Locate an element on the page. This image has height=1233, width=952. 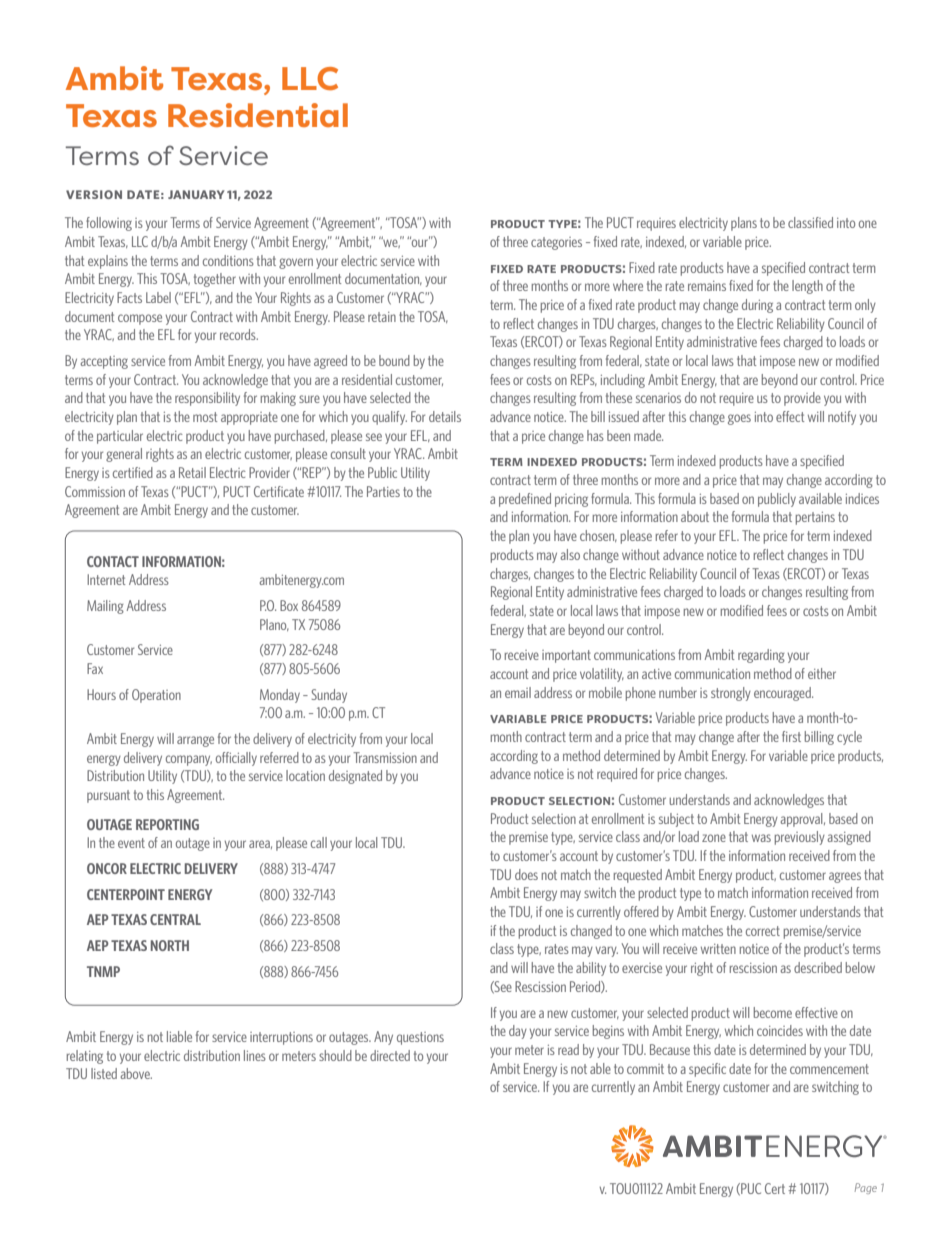
above is located at coordinates (136, 1073).
